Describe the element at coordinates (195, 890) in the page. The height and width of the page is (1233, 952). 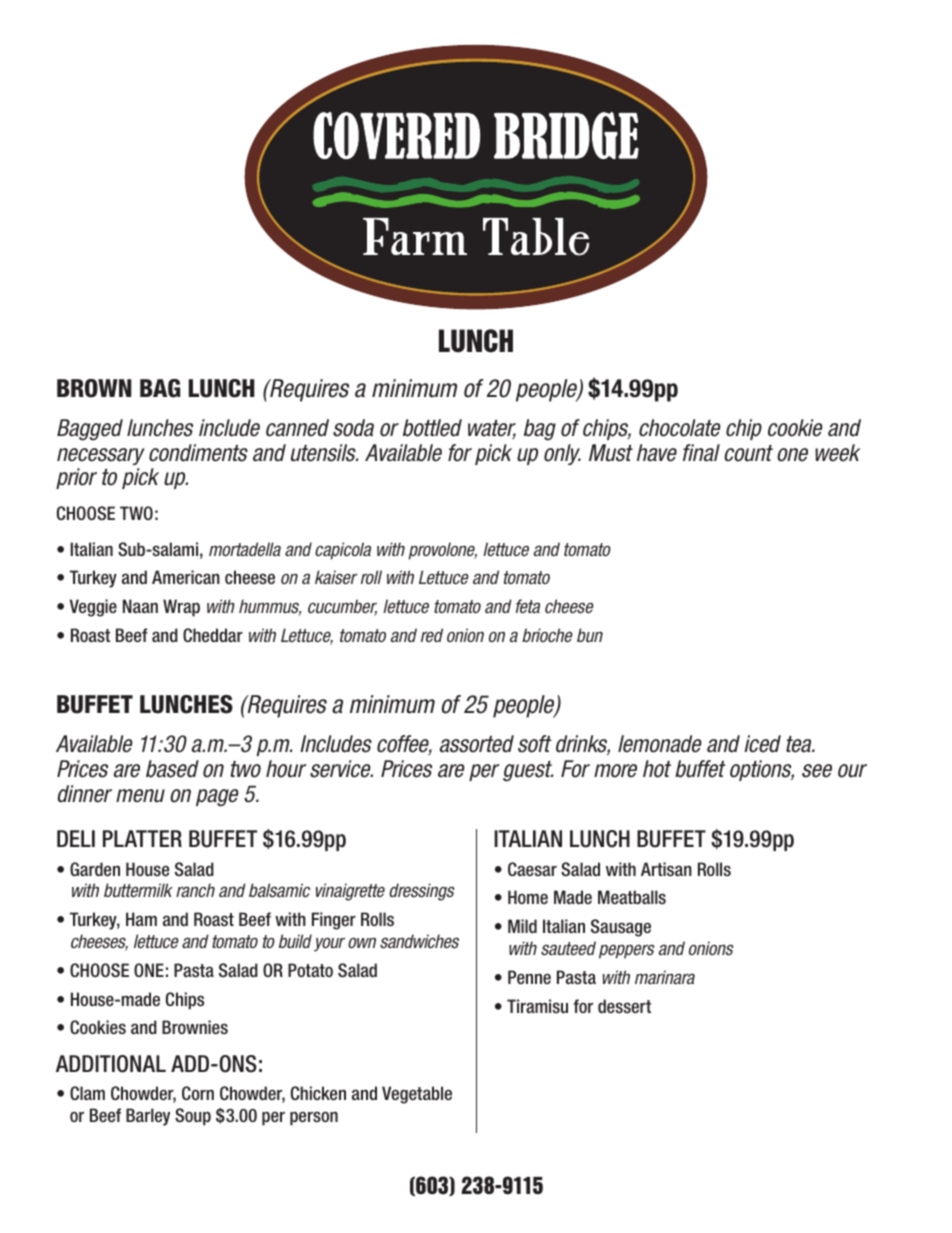
I see `ranch` at that location.
